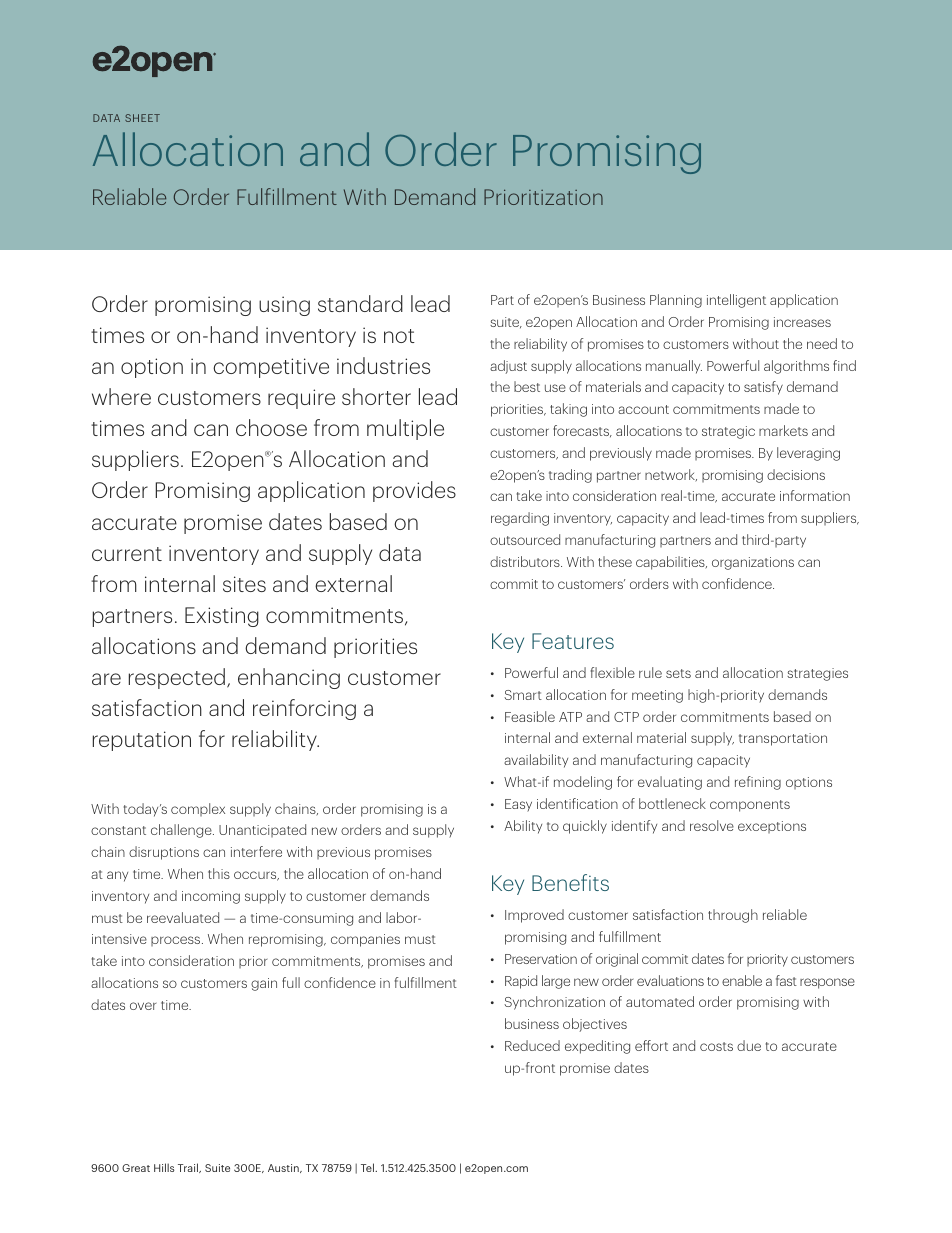 The height and width of the page is (1233, 952). Describe the element at coordinates (189, 1168) in the page. I see `Trail` at that location.
